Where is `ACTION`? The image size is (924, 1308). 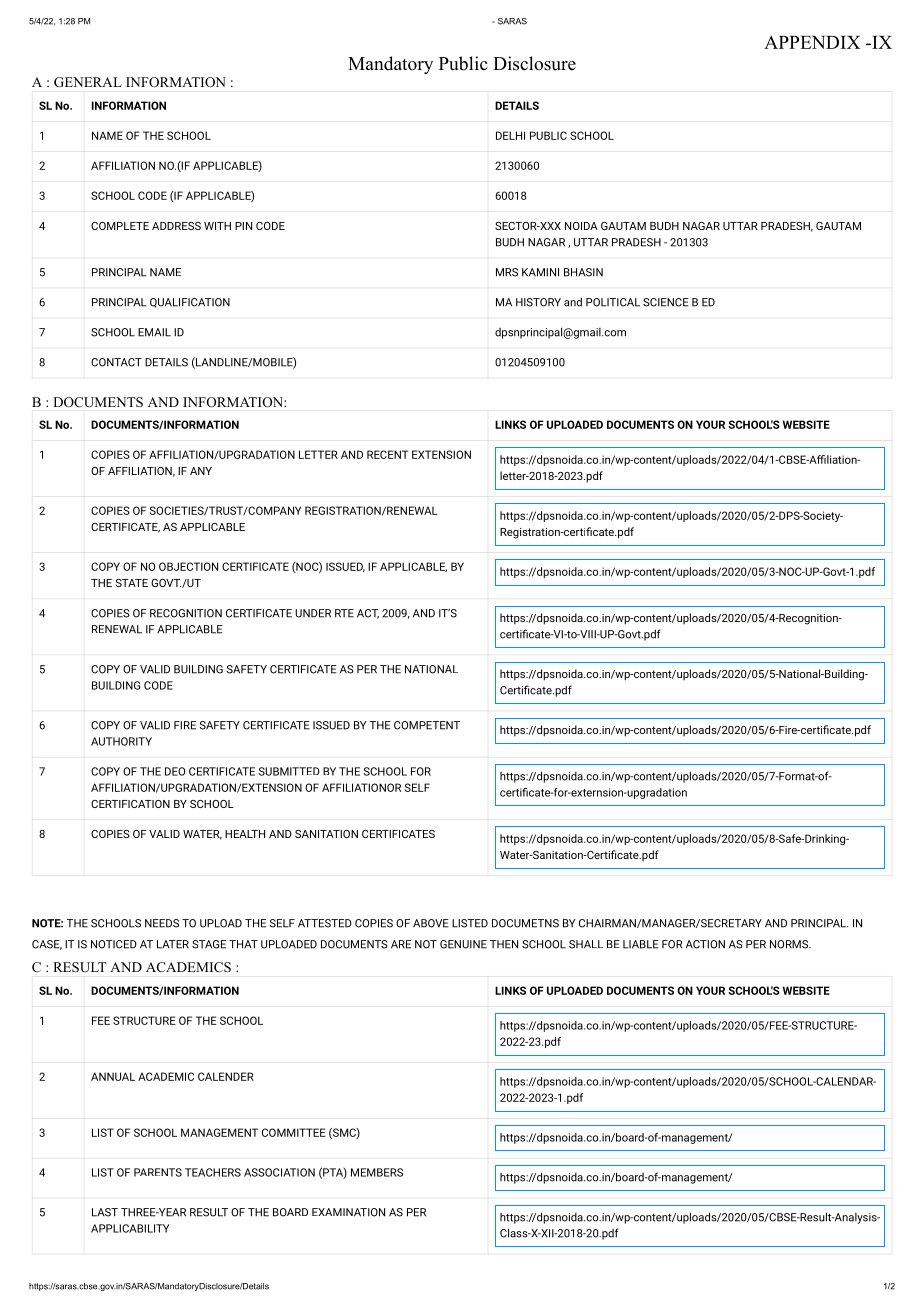
ACTION is located at coordinates (705, 944).
